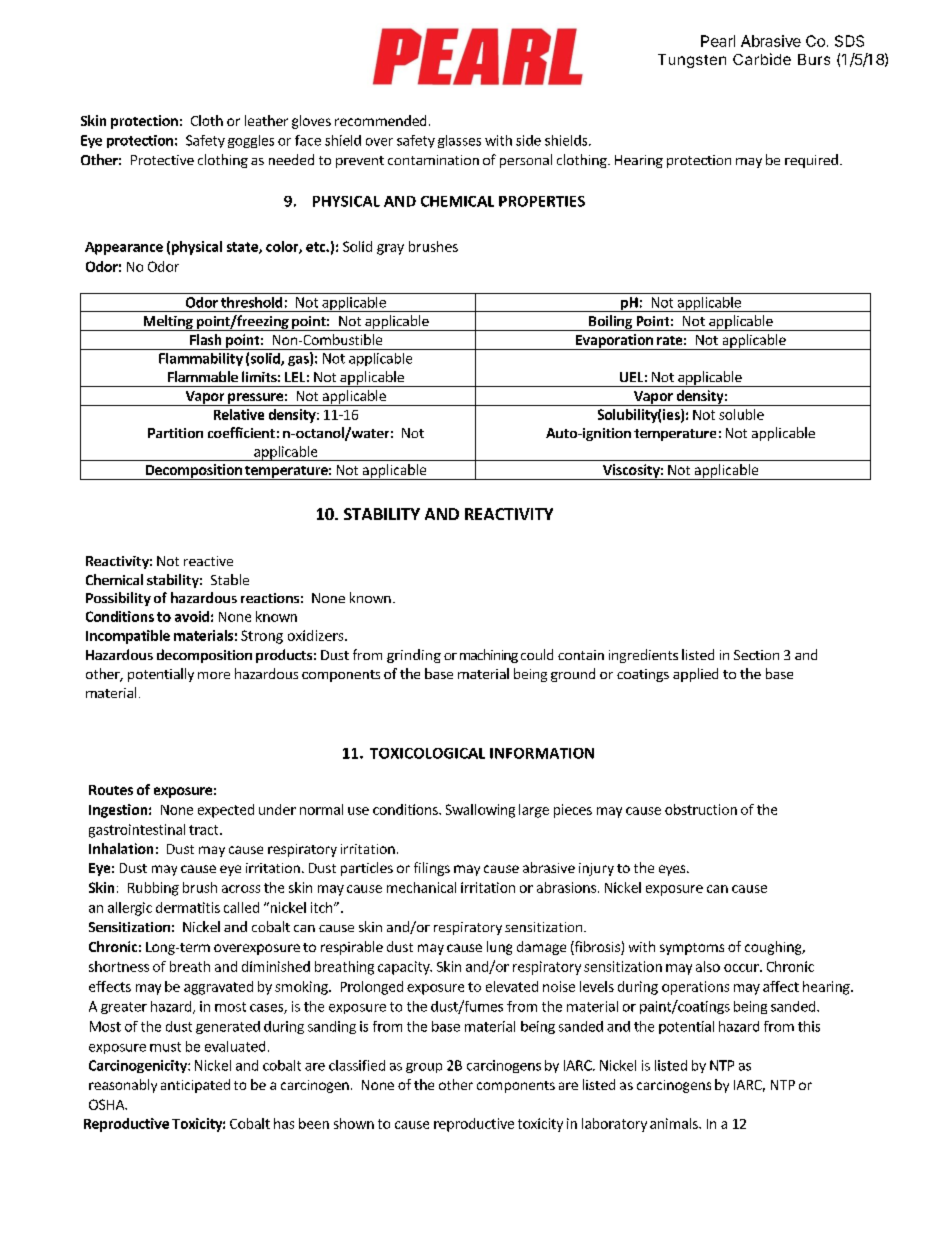  What do you see at coordinates (226, 811) in the screenshot?
I see `expected` at bounding box center [226, 811].
